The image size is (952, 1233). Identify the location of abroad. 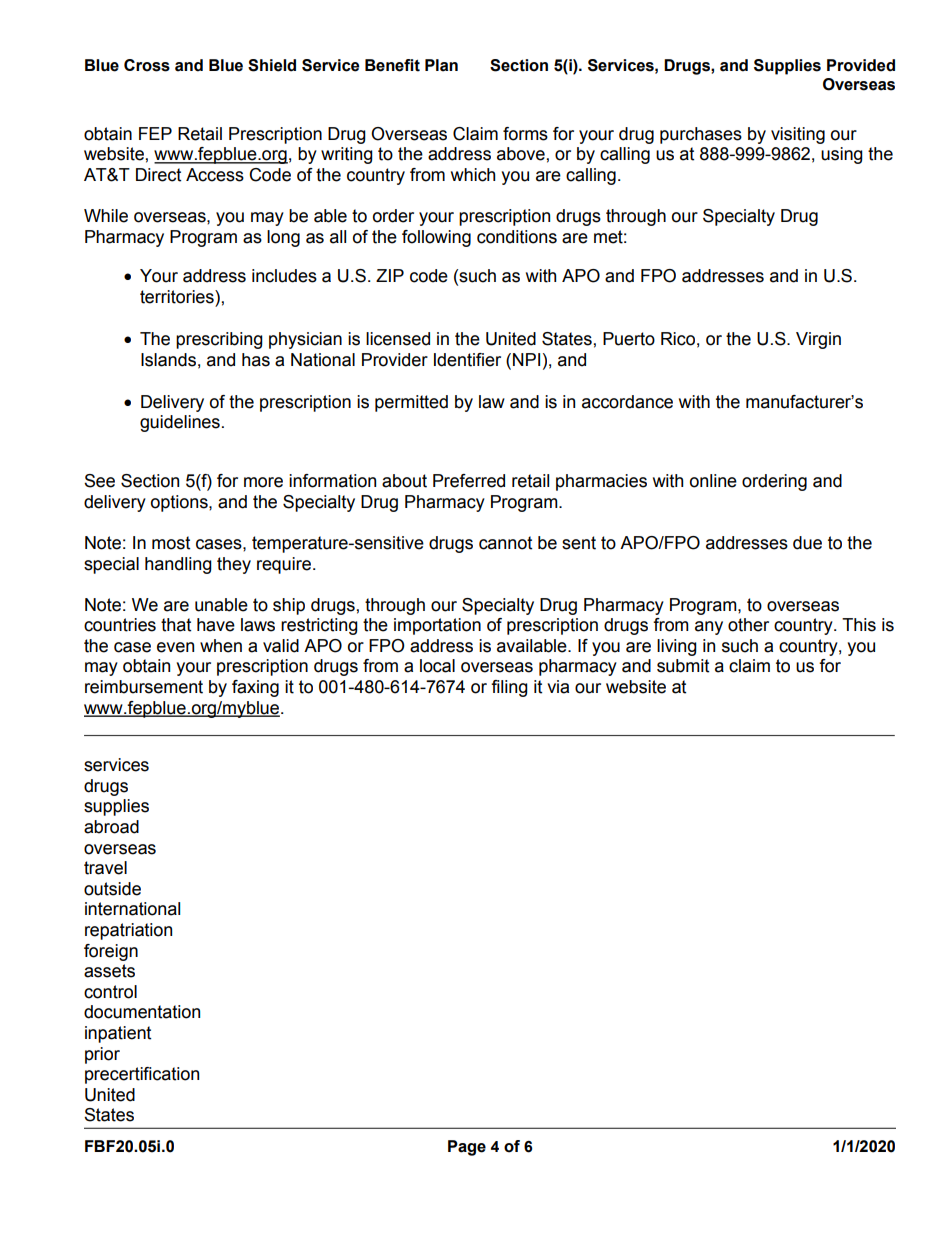
(111, 827).
